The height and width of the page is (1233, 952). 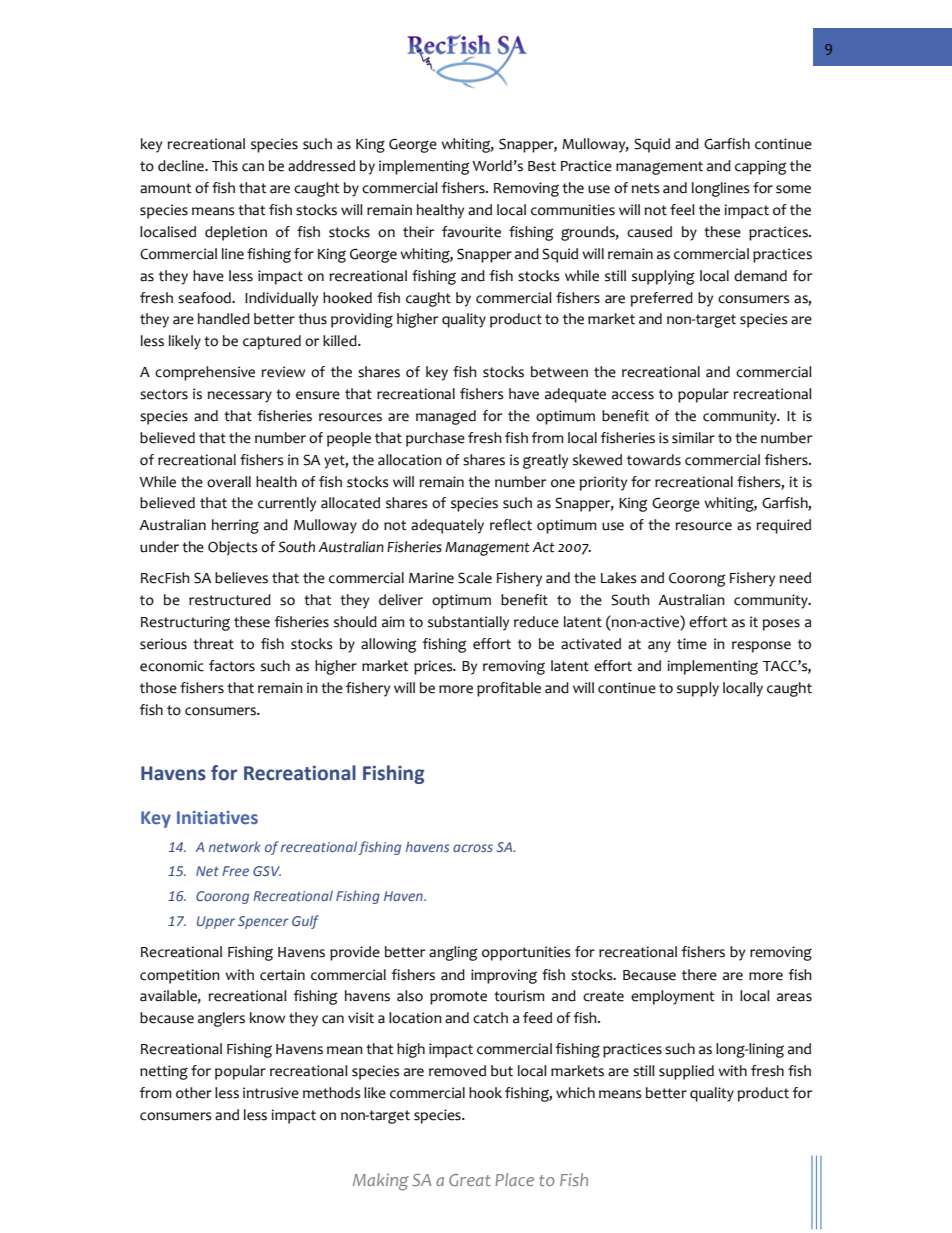 I want to click on factors, so click(x=232, y=666).
